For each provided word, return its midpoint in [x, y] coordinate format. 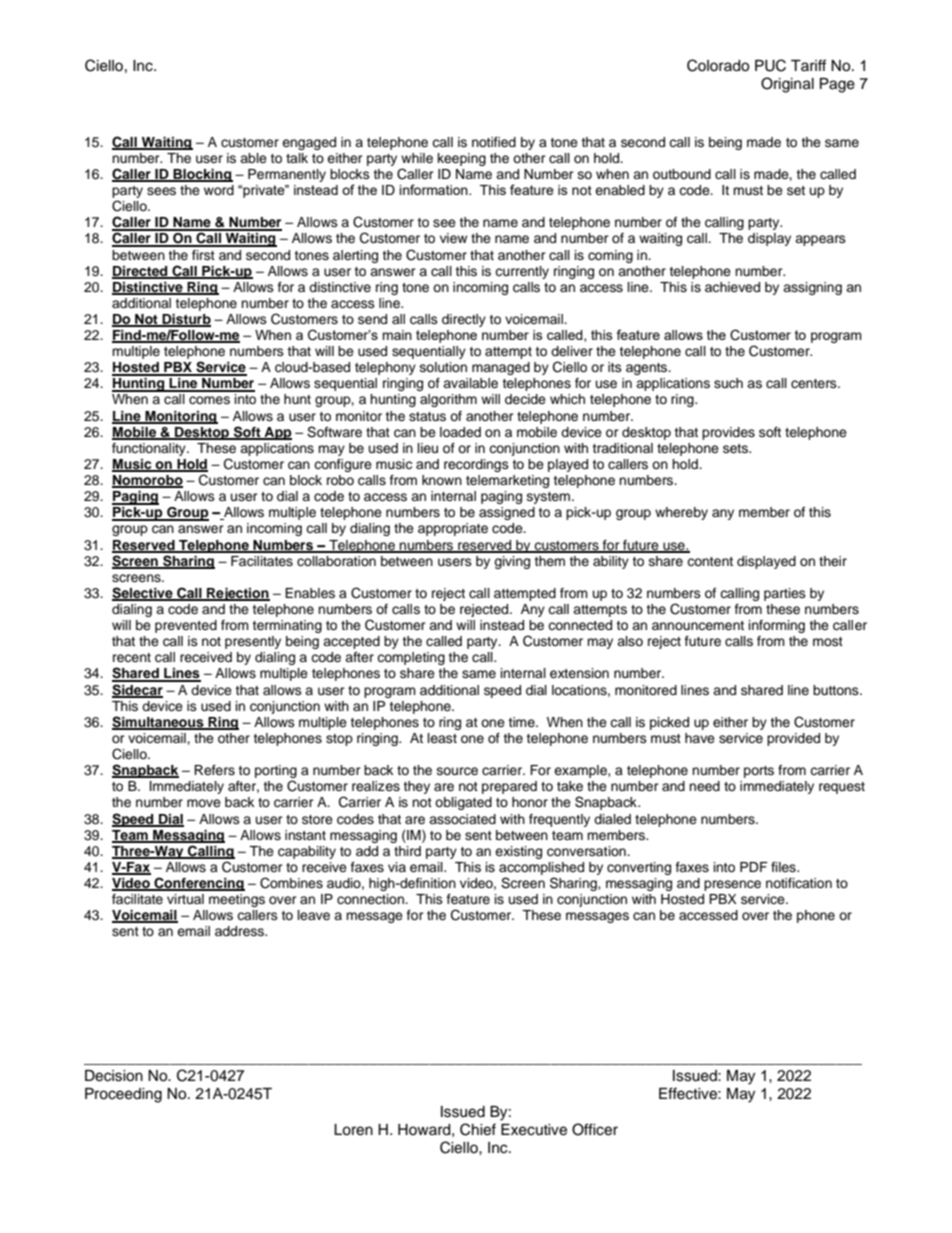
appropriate [453, 529]
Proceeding [123, 1095]
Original [787, 85]
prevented [186, 626]
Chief [478, 1129]
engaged [309, 143]
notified [494, 142]
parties [785, 594]
